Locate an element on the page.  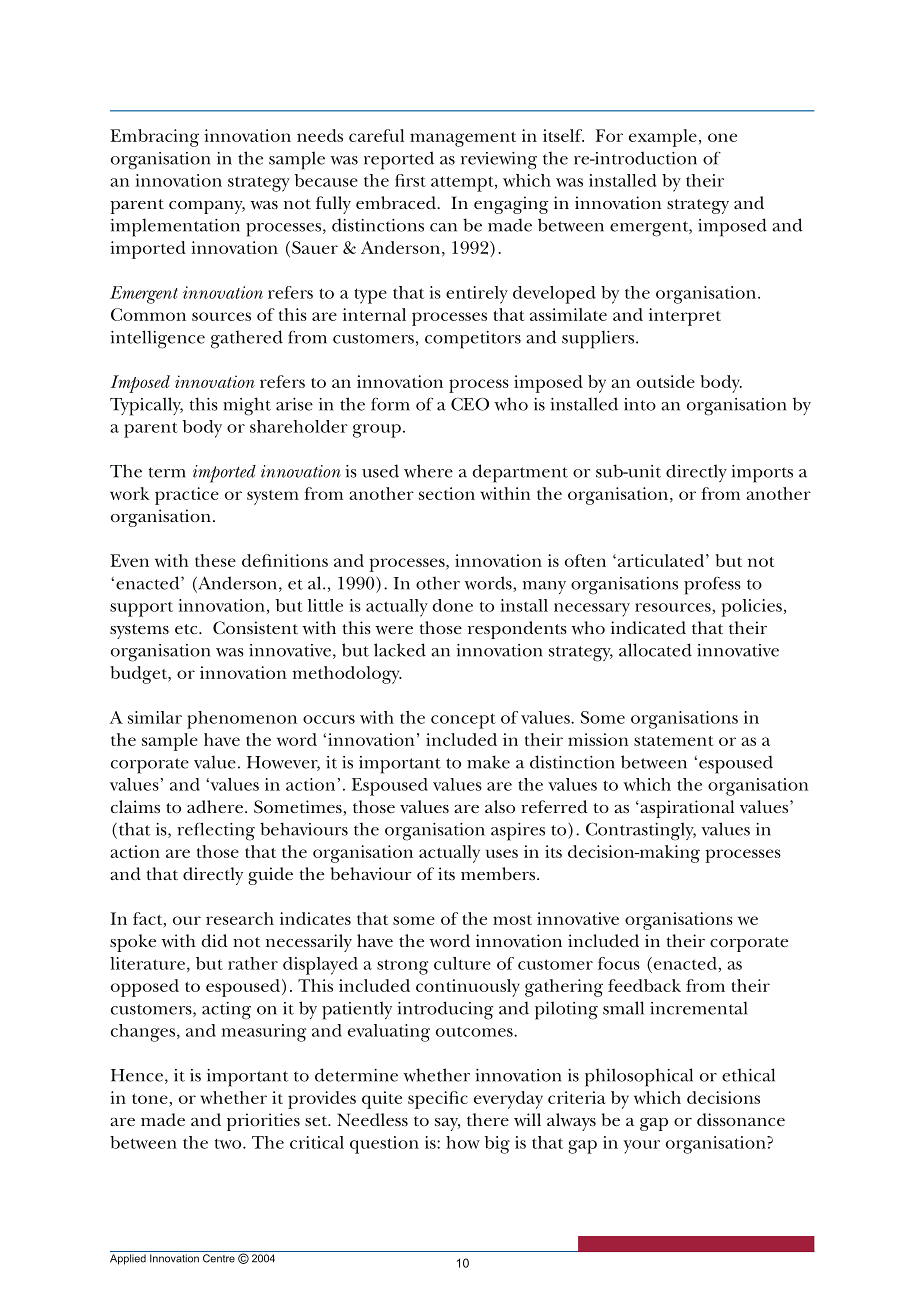
Centre is located at coordinates (219, 1258).
